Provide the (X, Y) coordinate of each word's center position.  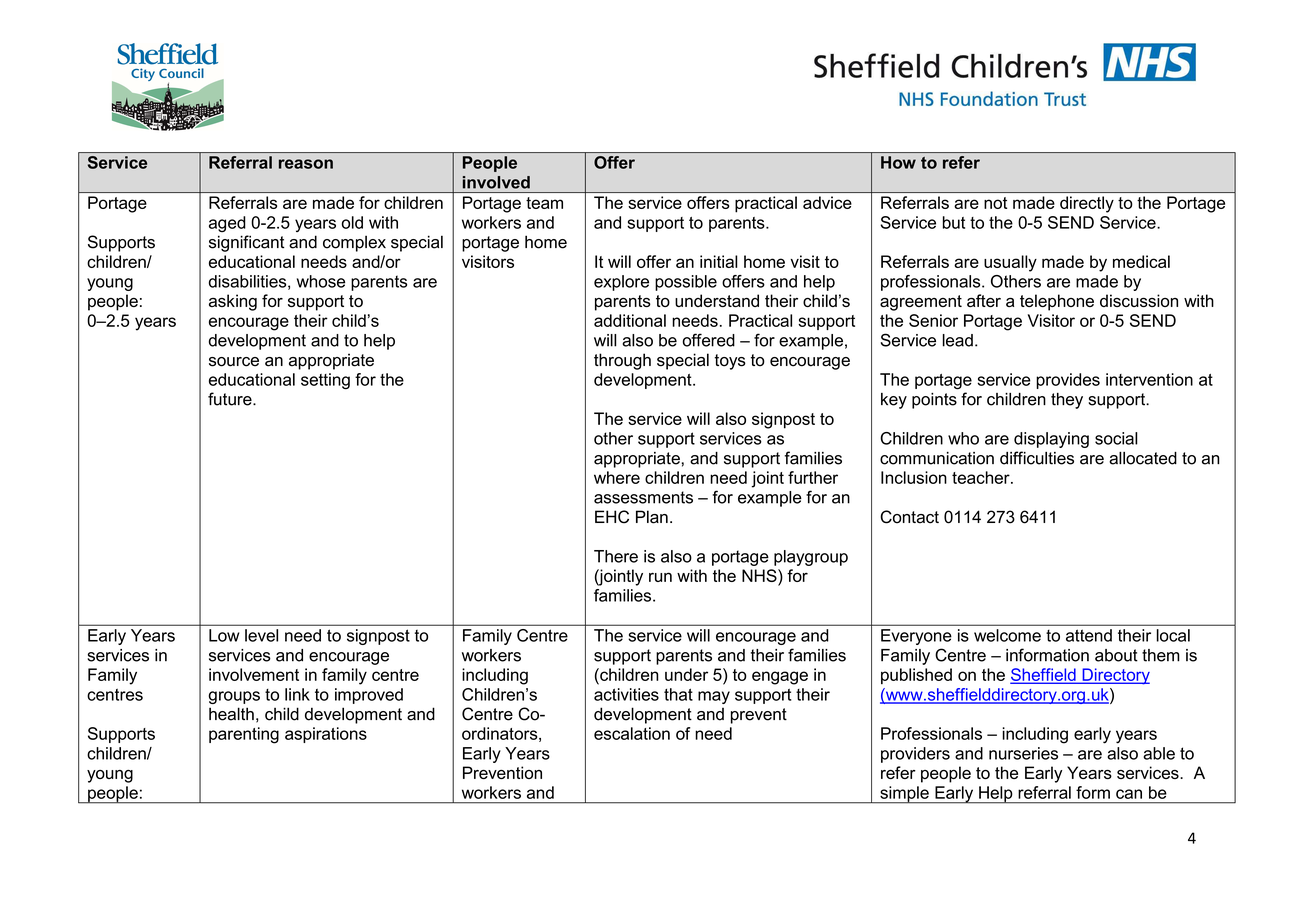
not (995, 203)
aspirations (326, 735)
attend (1089, 635)
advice (827, 202)
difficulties (1037, 458)
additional (630, 320)
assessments (643, 497)
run (660, 577)
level (261, 635)
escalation (632, 733)
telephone (1057, 302)
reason (306, 164)
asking (233, 302)
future (231, 399)
